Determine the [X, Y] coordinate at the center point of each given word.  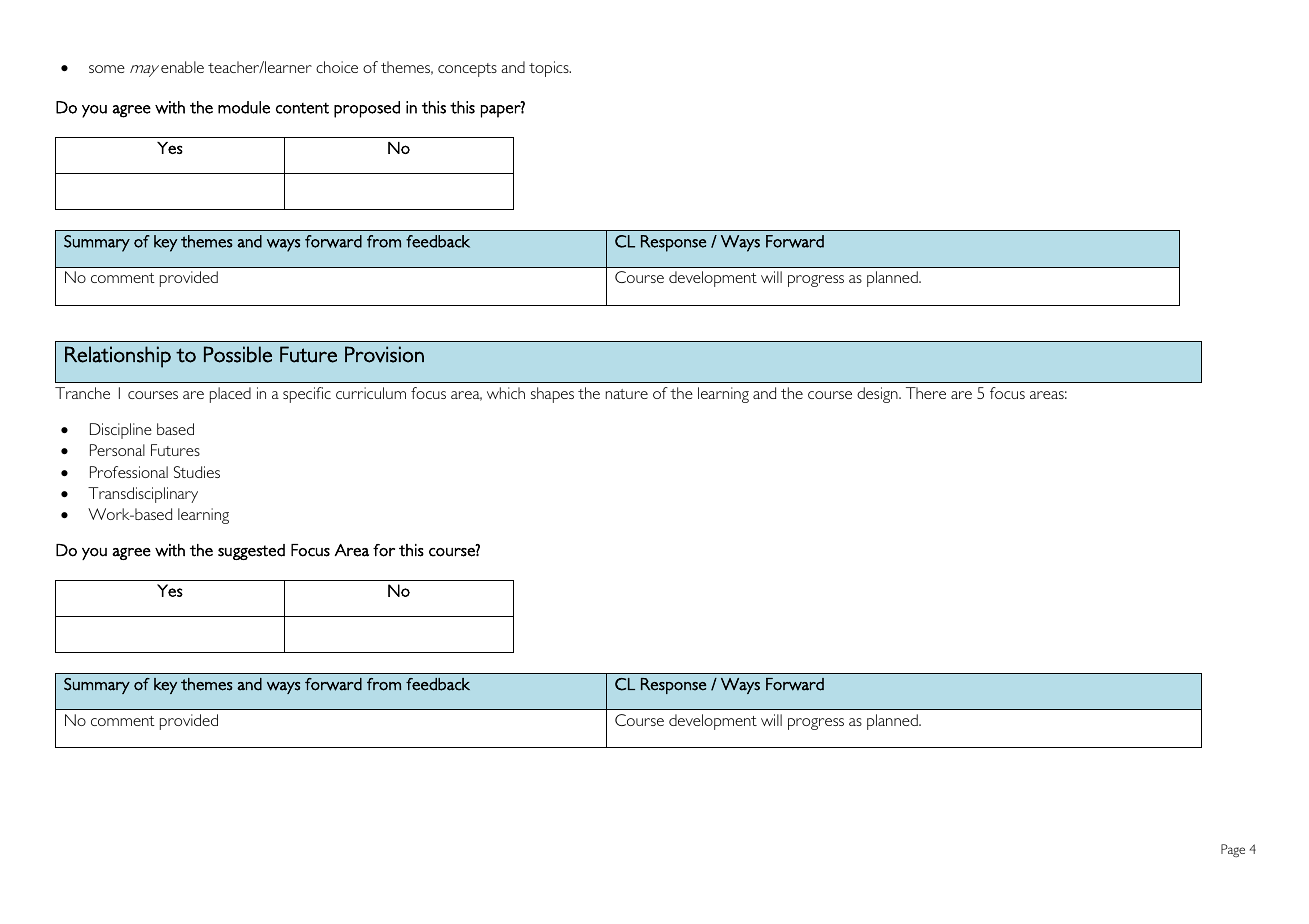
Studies [197, 472]
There [926, 393]
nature [627, 394]
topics [550, 69]
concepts [467, 70]
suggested [251, 552]
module [244, 107]
